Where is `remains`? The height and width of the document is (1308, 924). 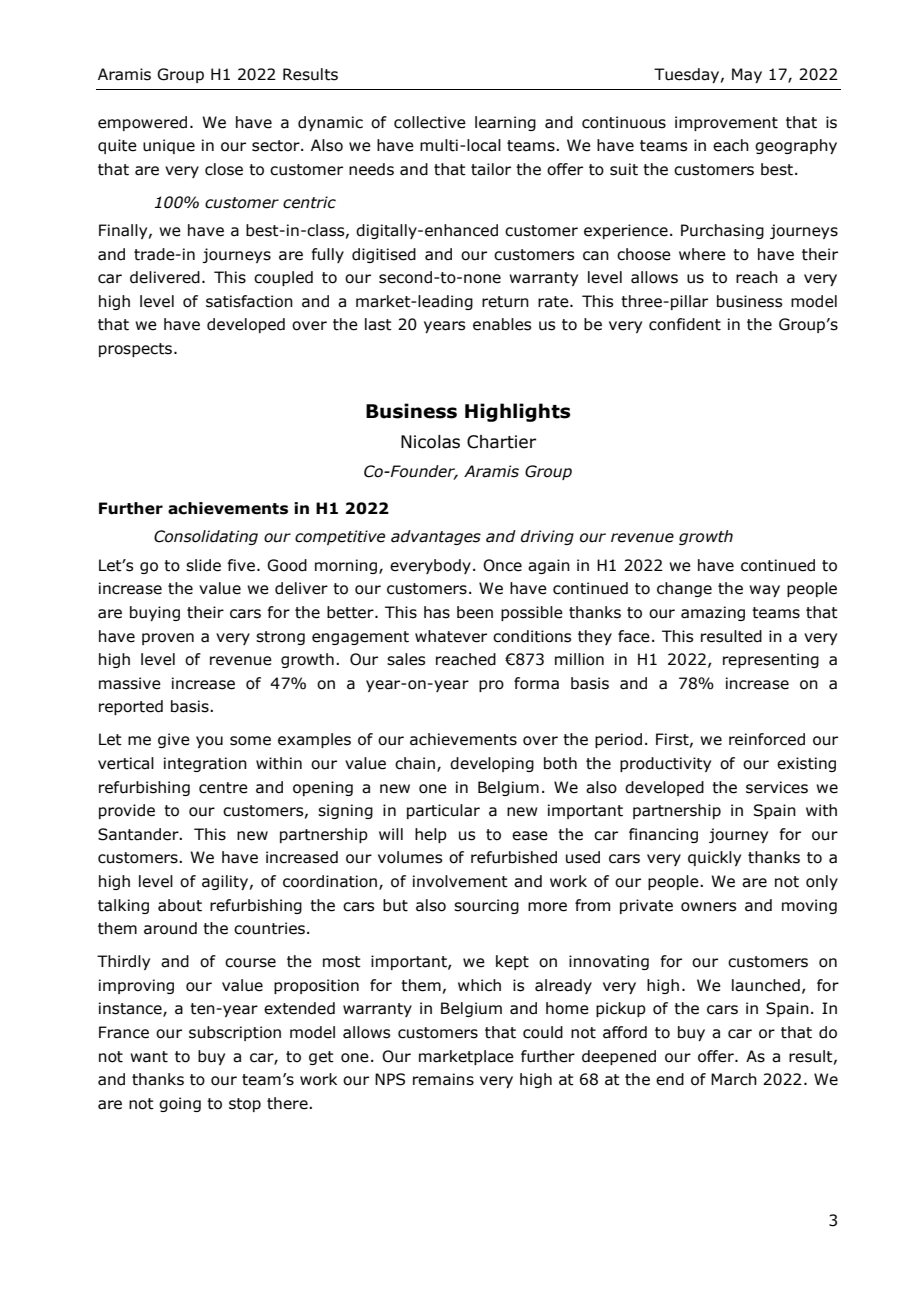 remains is located at coordinates (443, 1079).
